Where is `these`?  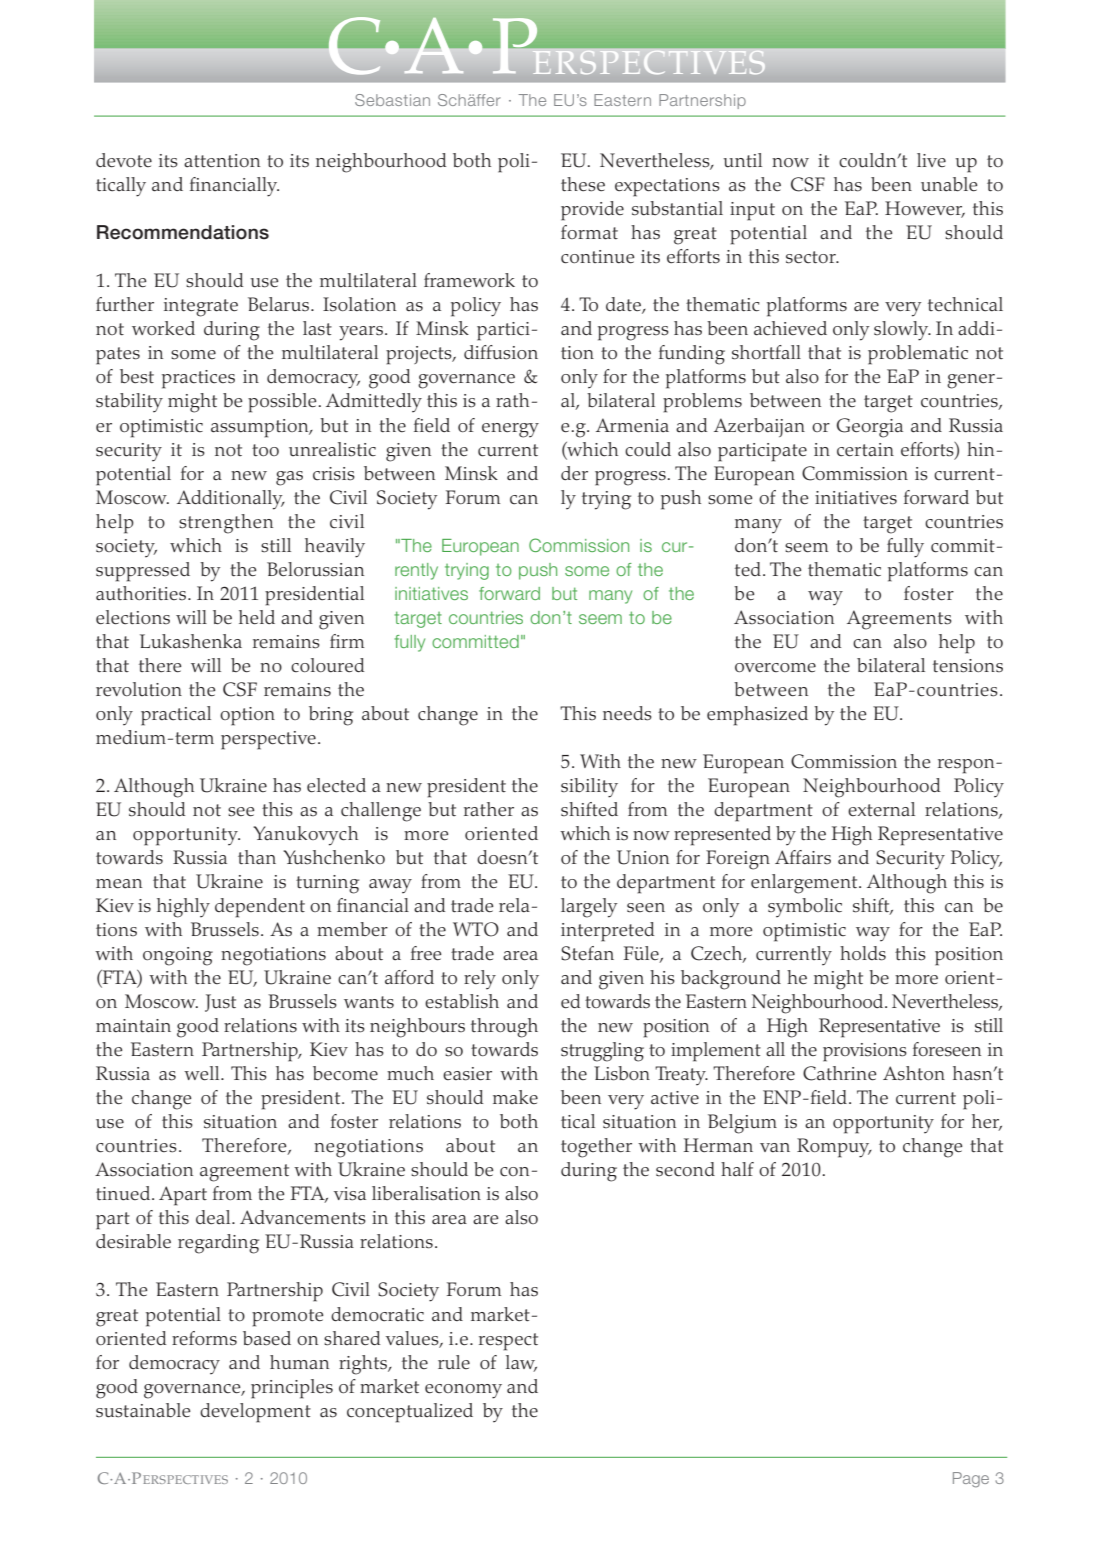 these is located at coordinates (583, 184).
